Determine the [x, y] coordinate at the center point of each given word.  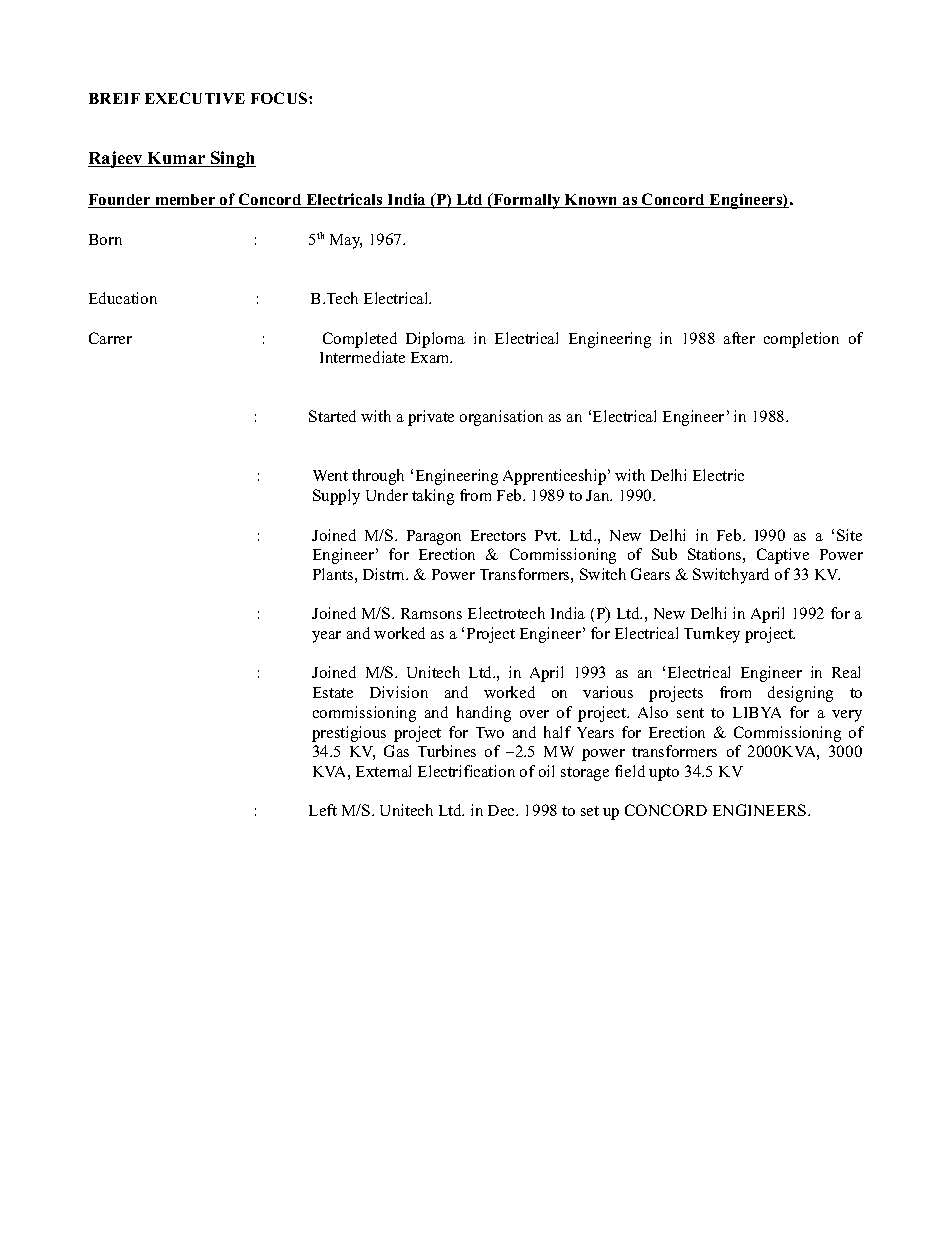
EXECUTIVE [195, 98]
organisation [501, 418]
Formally [527, 201]
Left [323, 810]
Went [330, 475]
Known [591, 201]
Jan [599, 495]
